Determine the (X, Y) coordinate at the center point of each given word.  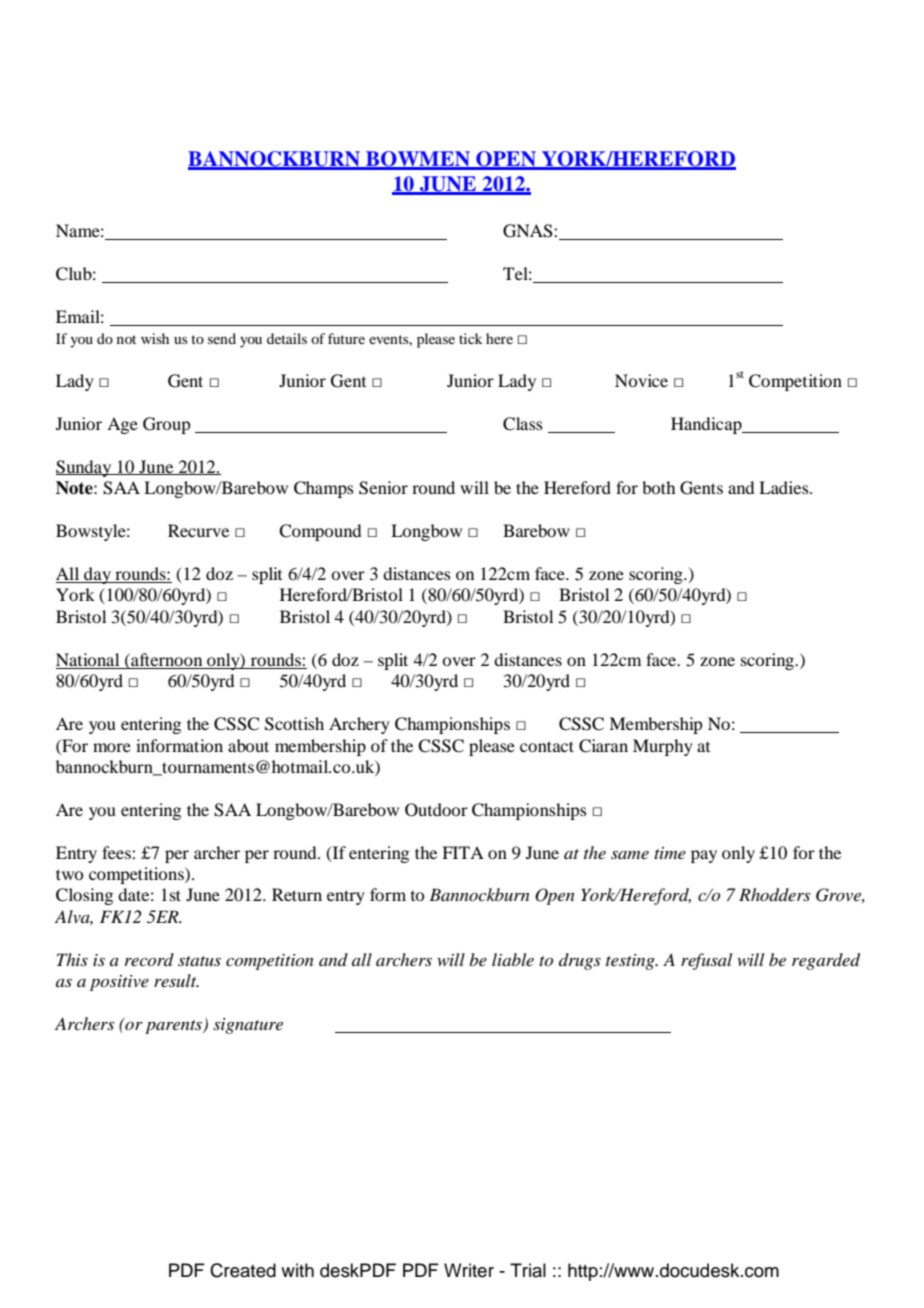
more (112, 747)
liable (513, 959)
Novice (641, 380)
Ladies (785, 487)
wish (155, 338)
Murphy (663, 747)
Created (243, 1270)
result (176, 980)
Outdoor (436, 810)
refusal (706, 961)
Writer (469, 1270)
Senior (383, 488)
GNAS (529, 231)
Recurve (198, 530)
